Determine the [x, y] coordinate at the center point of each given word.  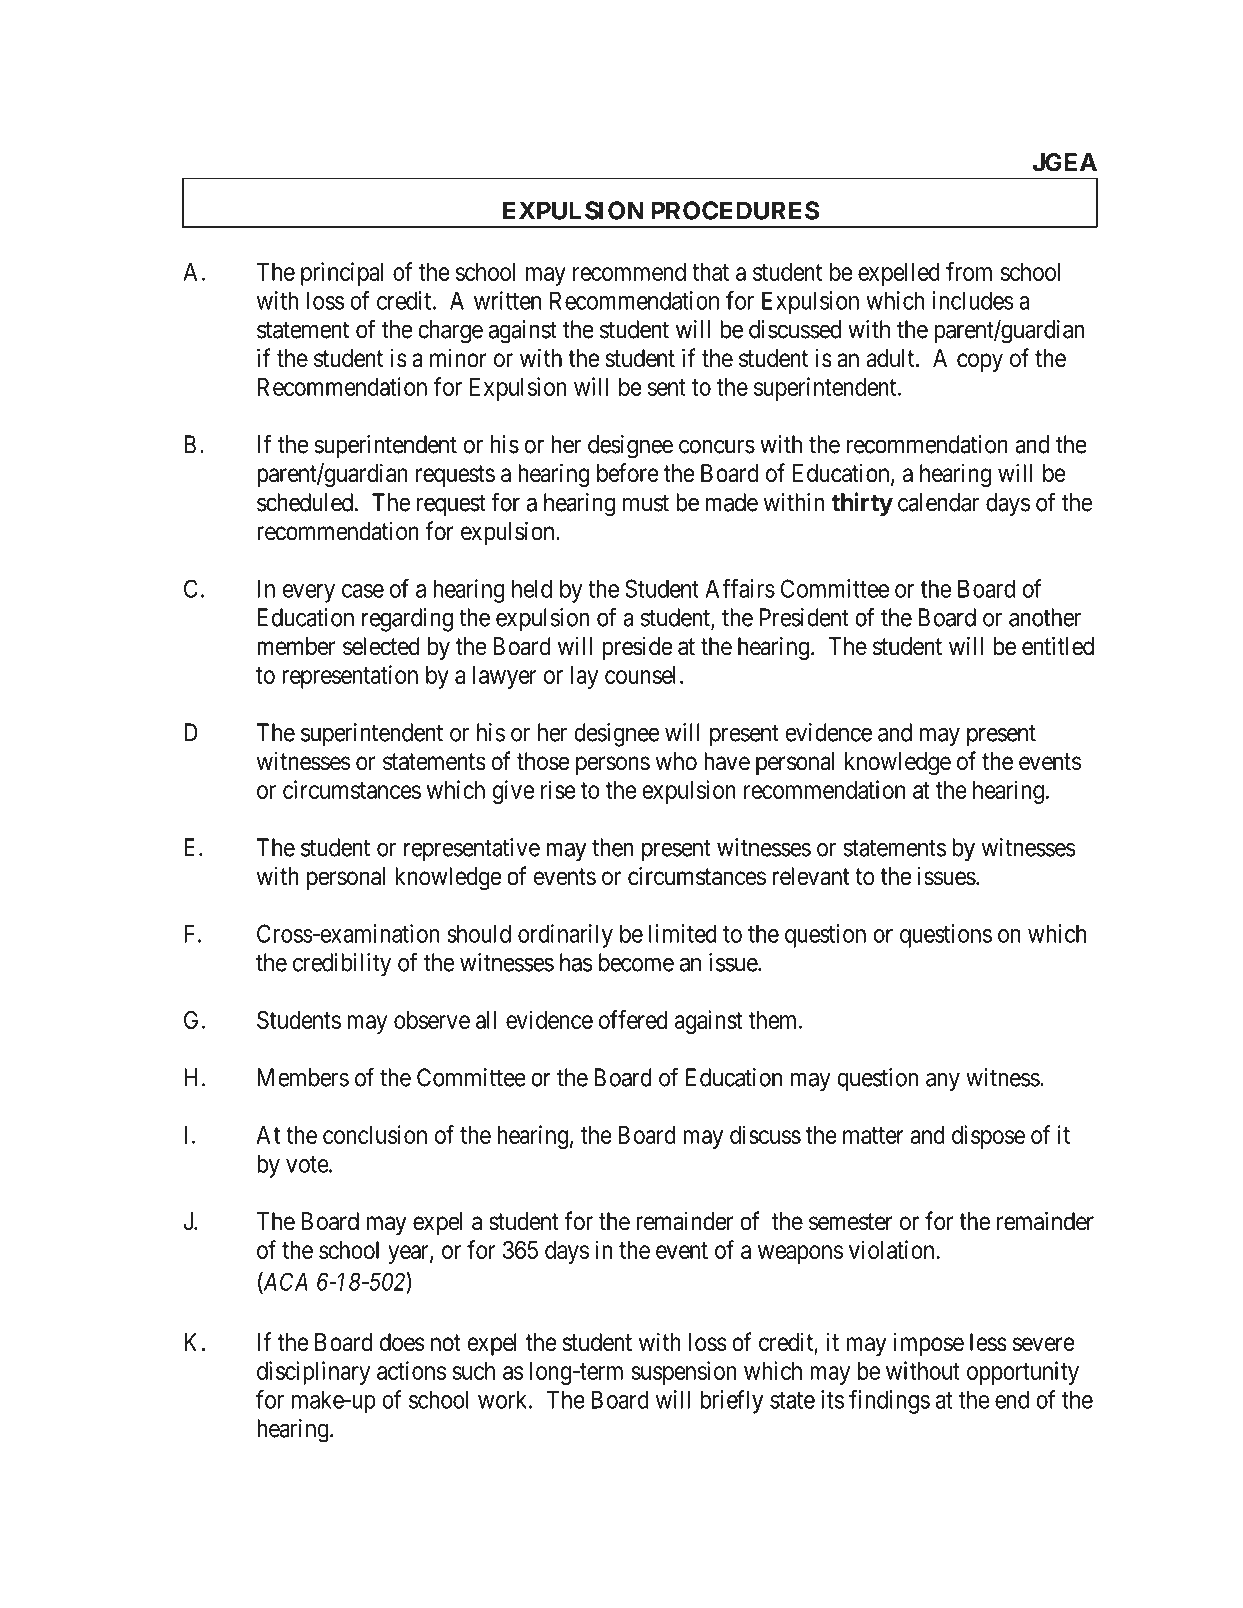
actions [411, 1370]
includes [973, 300]
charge [450, 332]
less [988, 1342]
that [710, 272]
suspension [683, 1373]
